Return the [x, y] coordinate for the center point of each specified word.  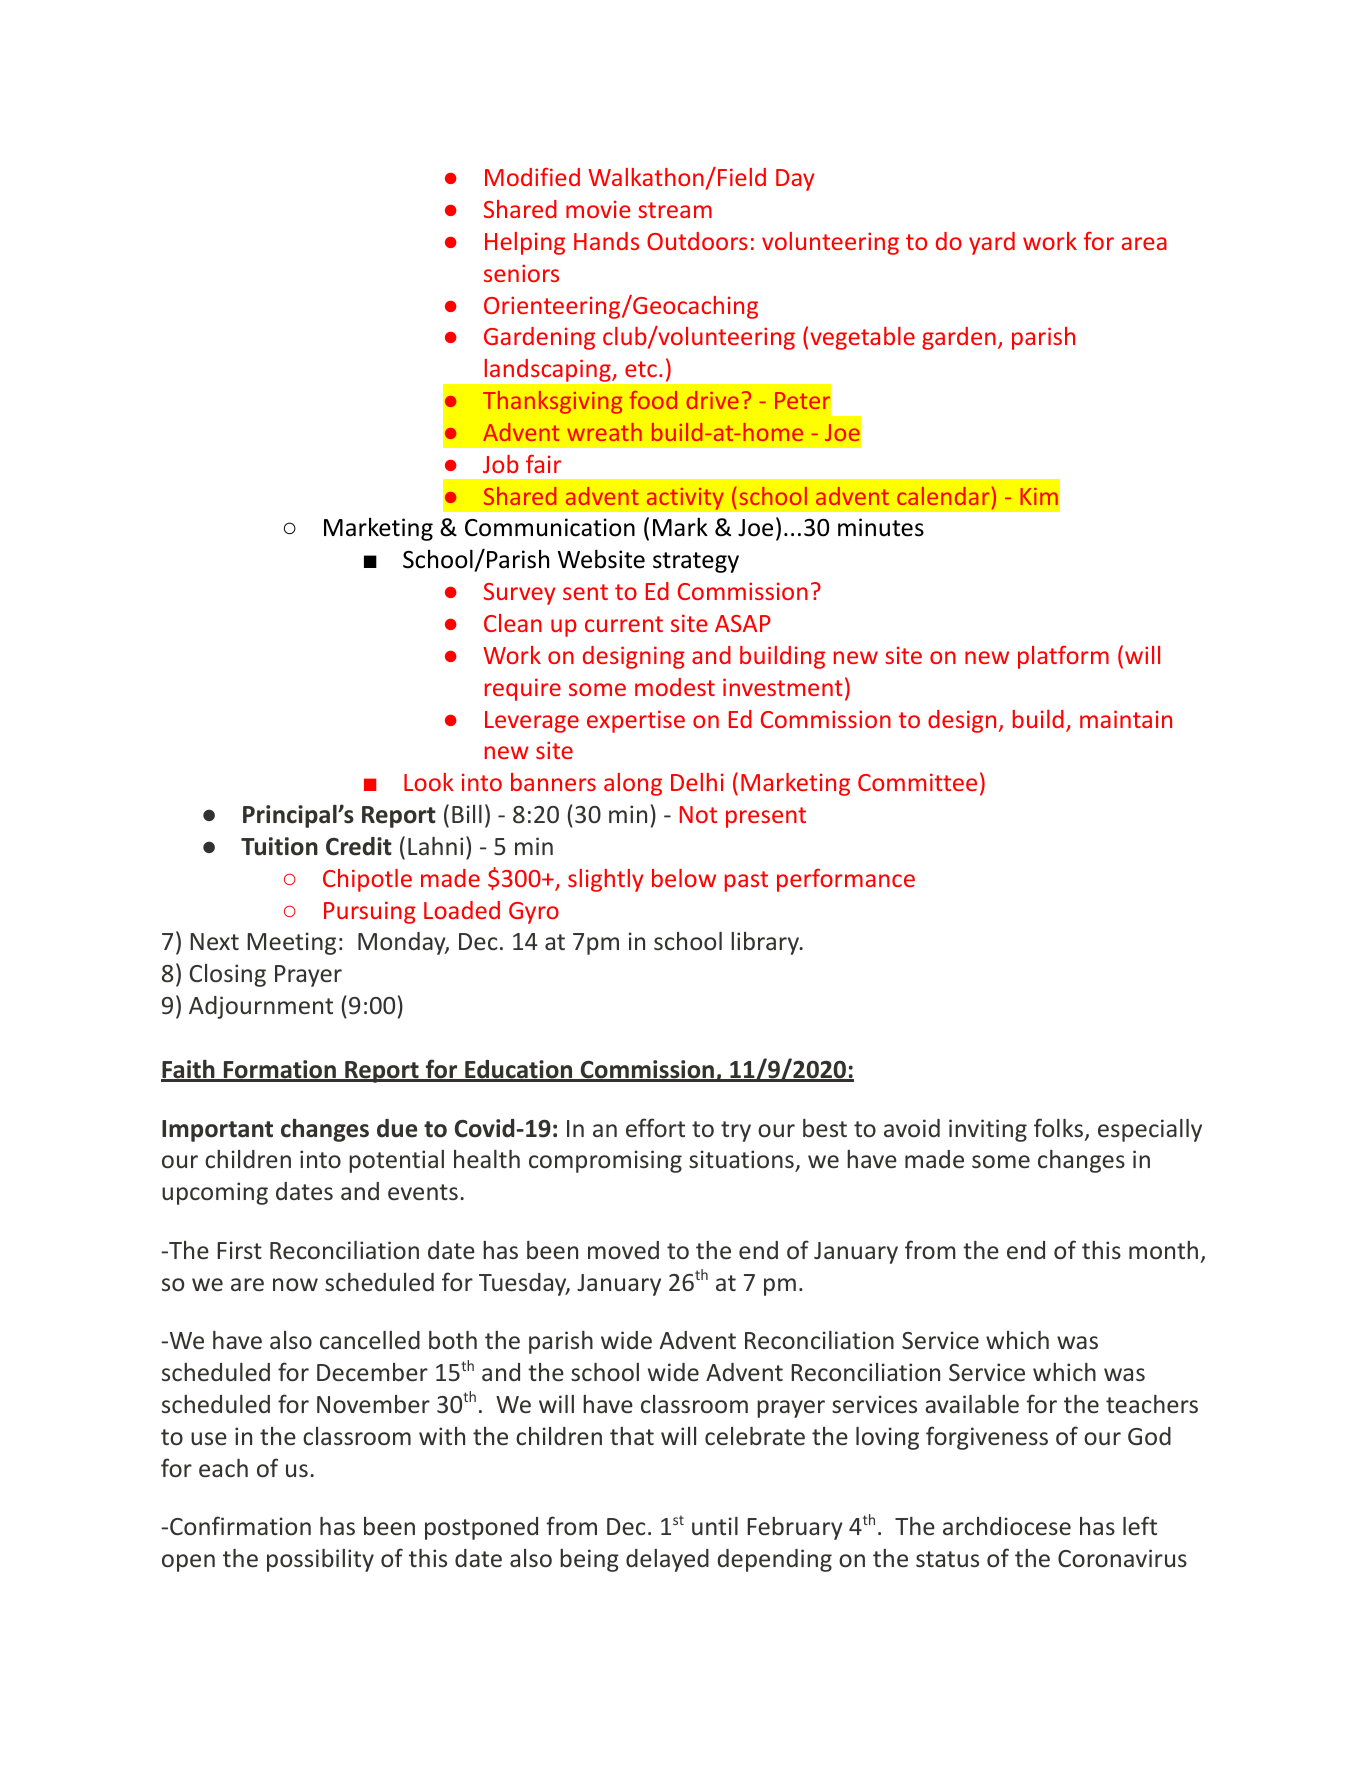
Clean [513, 623]
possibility [320, 1560]
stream [675, 210]
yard [992, 243]
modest [675, 687]
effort [655, 1127]
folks [1058, 1127]
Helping [525, 243]
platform [1063, 657]
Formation [279, 1070]
